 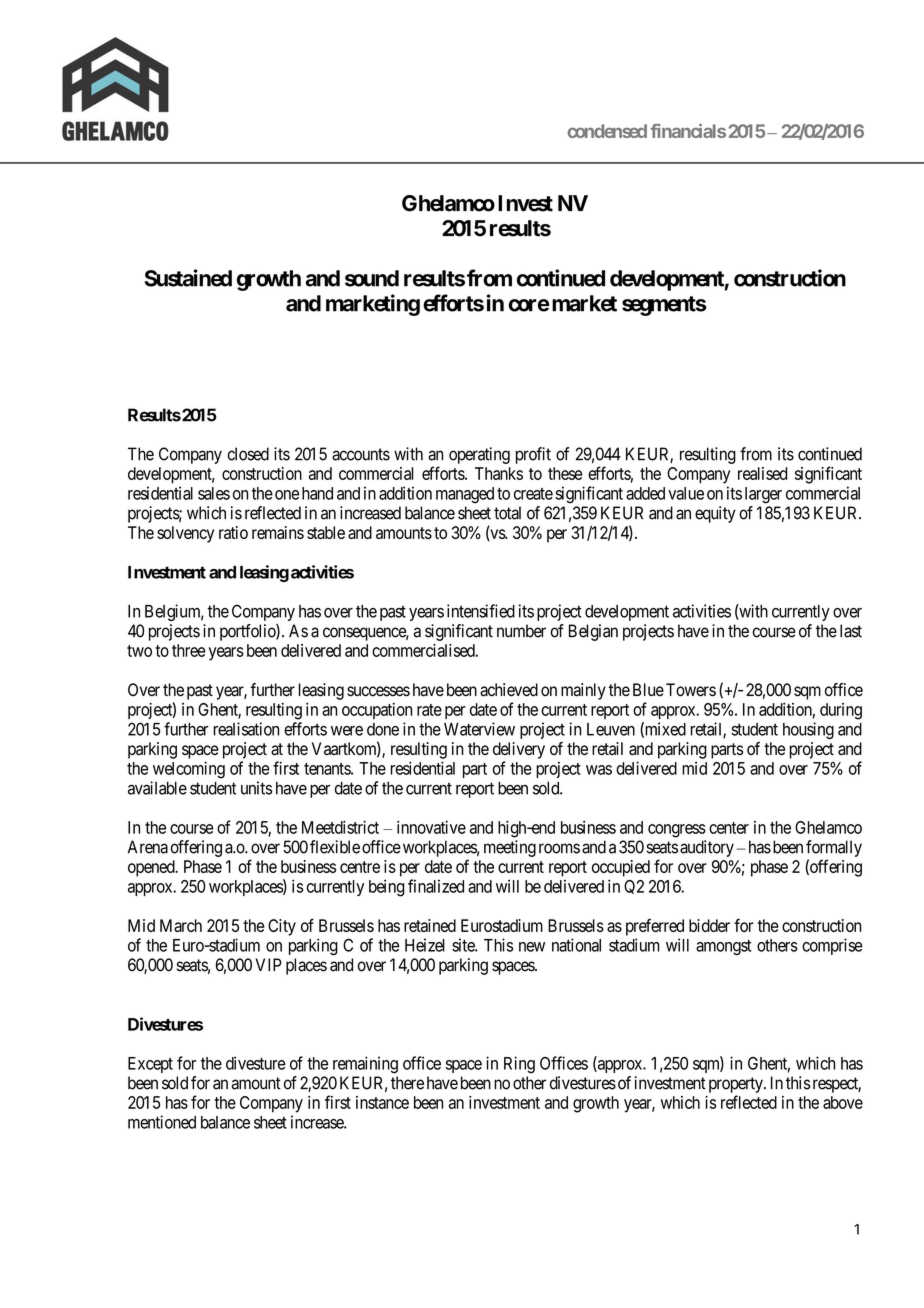 I want to click on March, so click(x=181, y=925).
